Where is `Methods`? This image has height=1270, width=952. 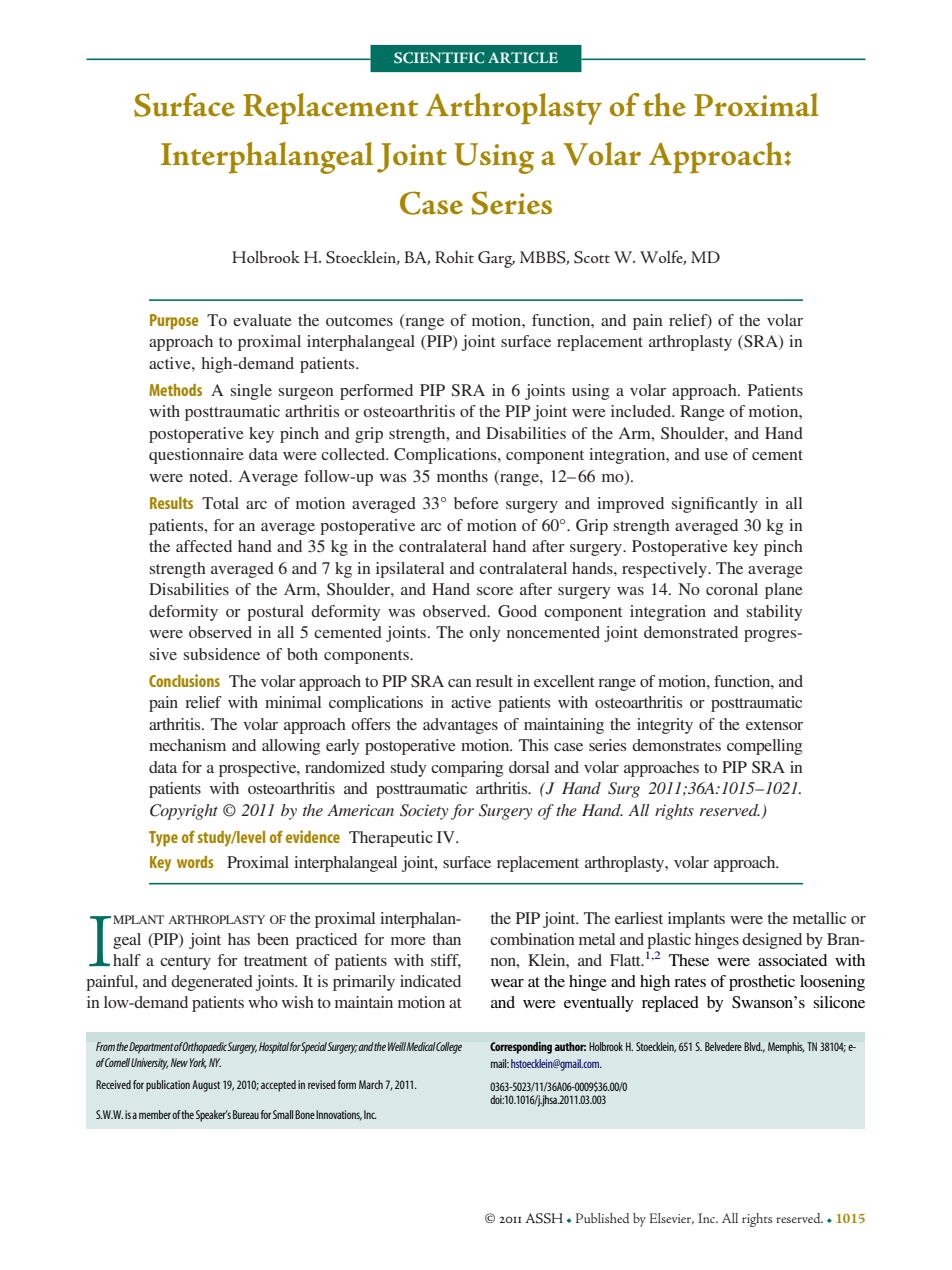 Methods is located at coordinates (175, 390).
